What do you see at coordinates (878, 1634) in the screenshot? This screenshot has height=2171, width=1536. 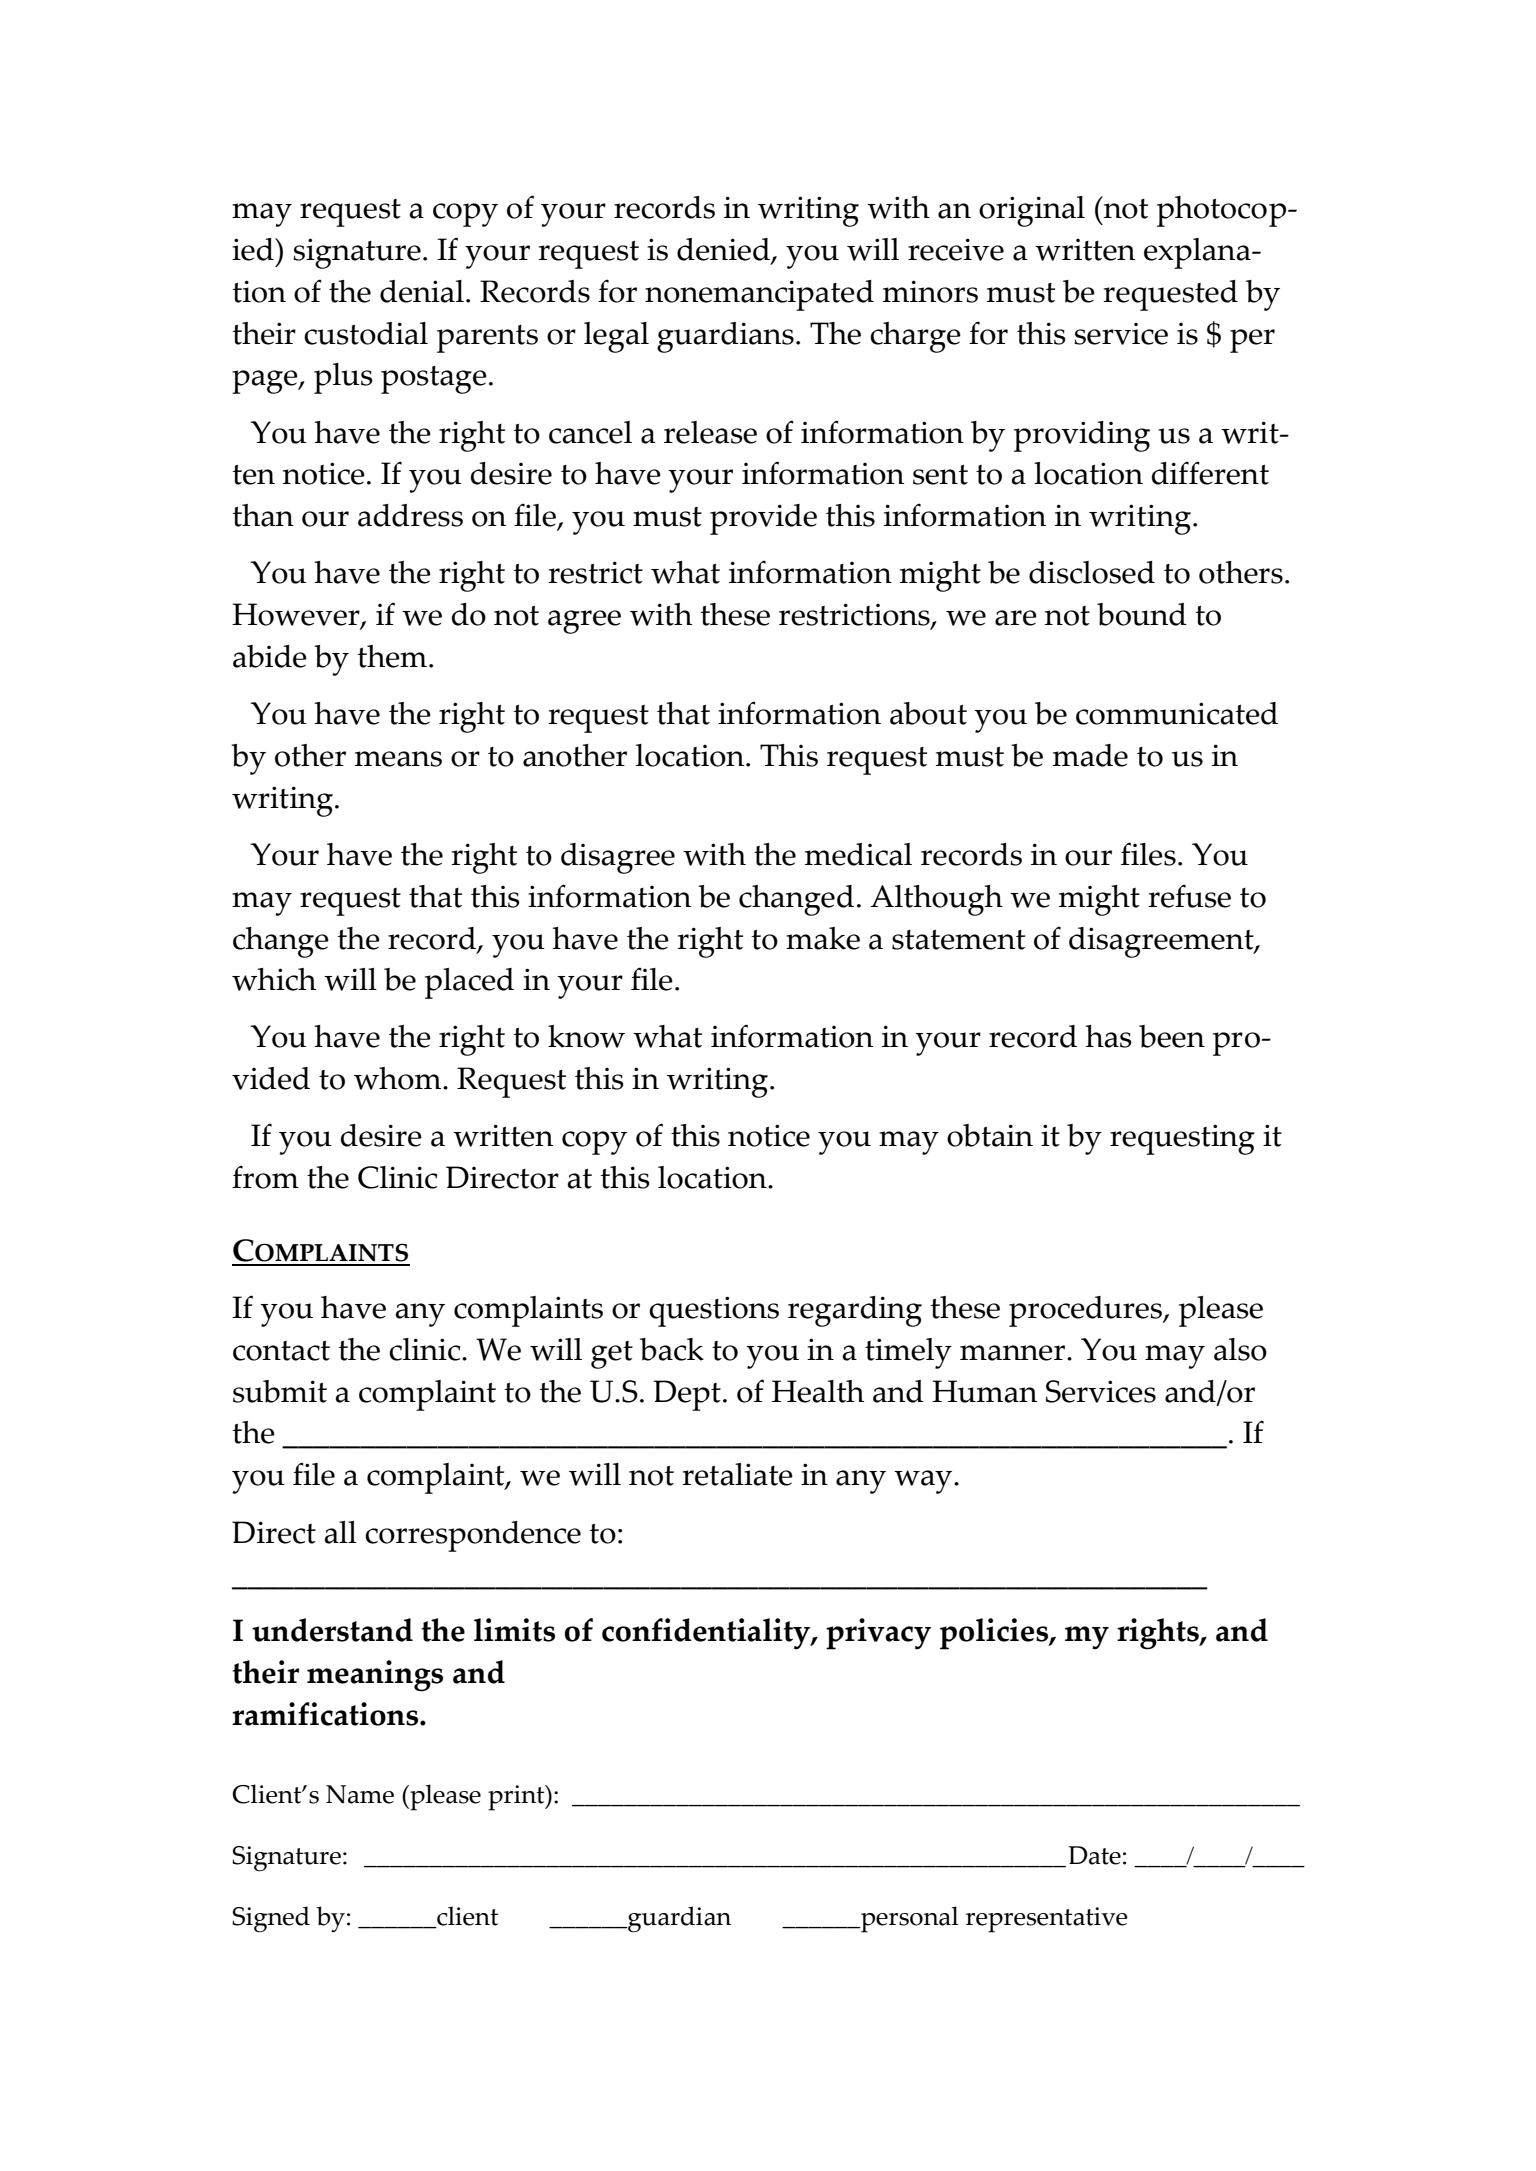 I see `privacy` at bounding box center [878, 1634].
